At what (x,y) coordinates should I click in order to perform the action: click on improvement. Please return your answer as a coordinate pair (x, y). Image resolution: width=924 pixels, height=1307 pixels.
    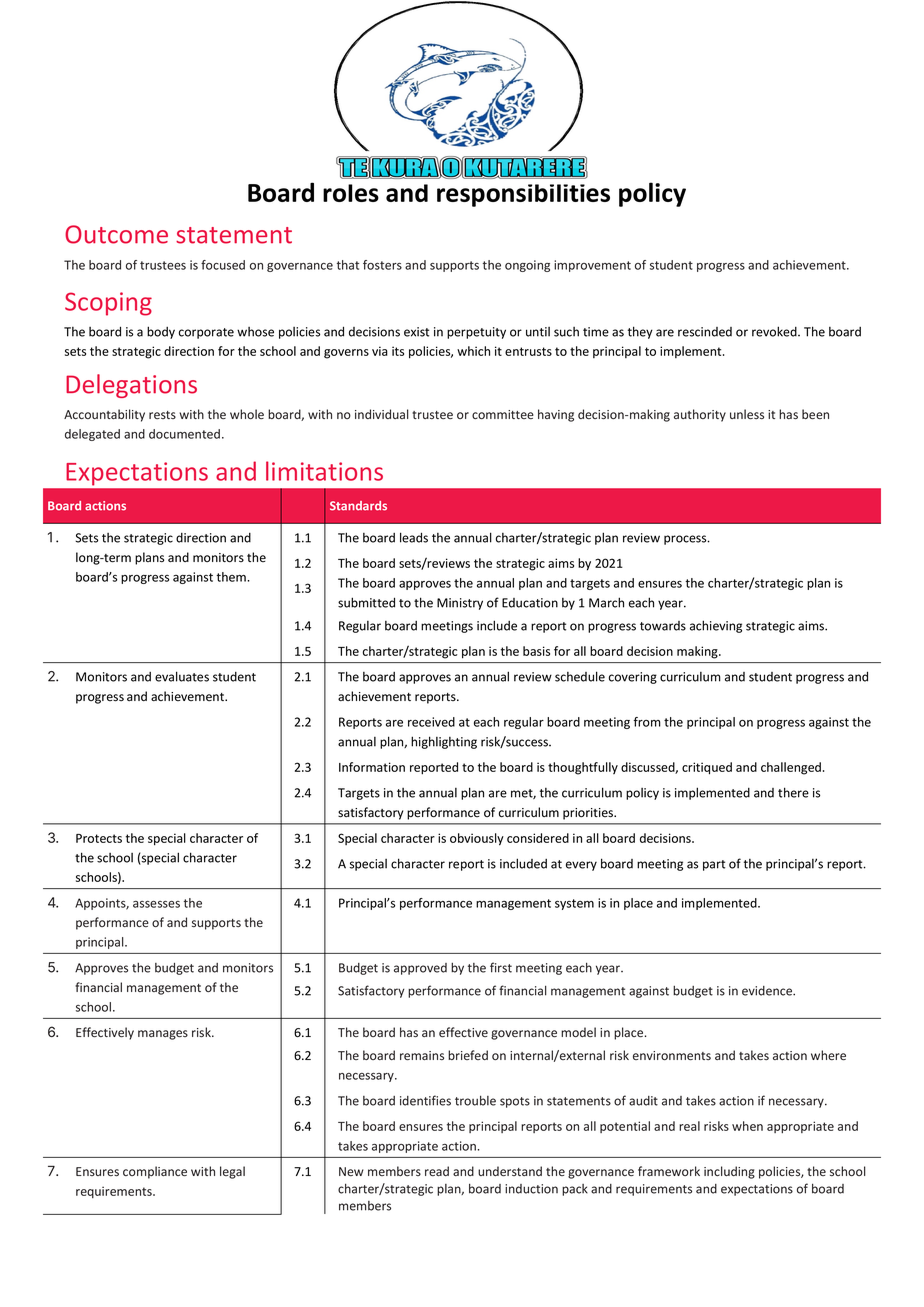
    Looking at the image, I should click on (592, 266).
